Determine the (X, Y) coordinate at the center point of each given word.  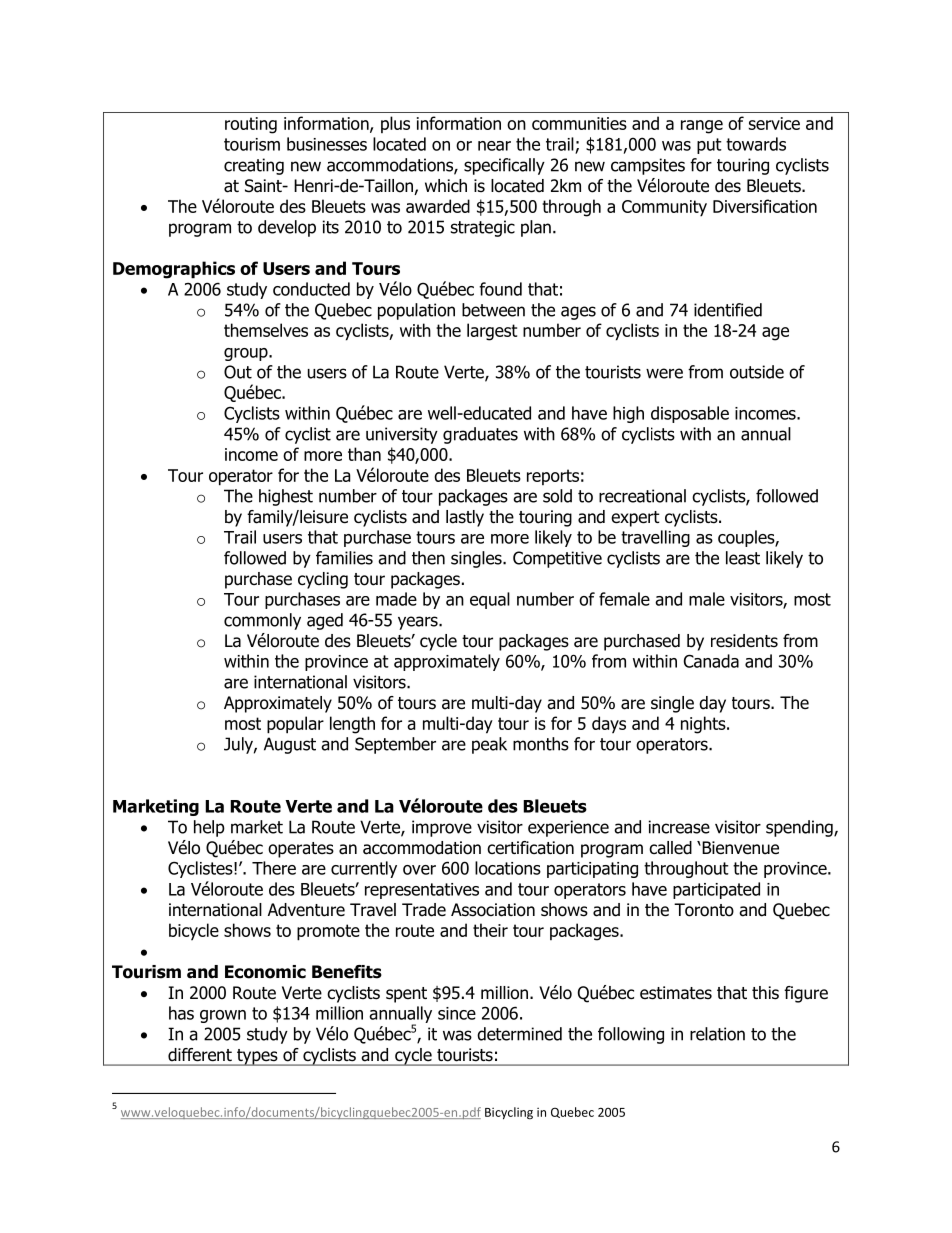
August (290, 745)
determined (519, 1034)
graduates (480, 435)
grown (223, 1016)
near (494, 146)
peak (489, 745)
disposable (690, 414)
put (709, 146)
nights (704, 725)
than (364, 454)
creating (254, 166)
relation (717, 1034)
